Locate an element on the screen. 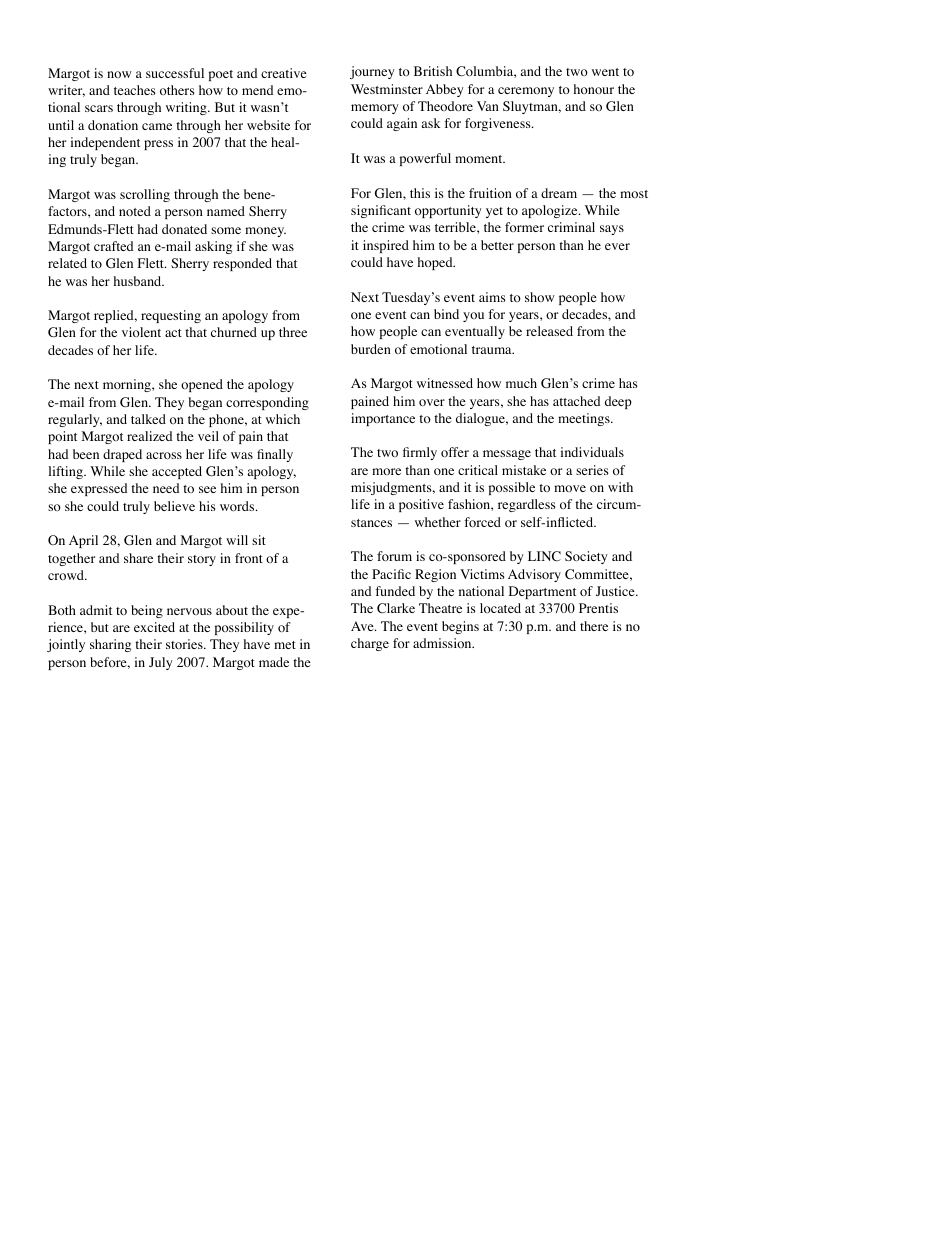 The height and width of the screenshot is (1240, 952). charge is located at coordinates (370, 644).
